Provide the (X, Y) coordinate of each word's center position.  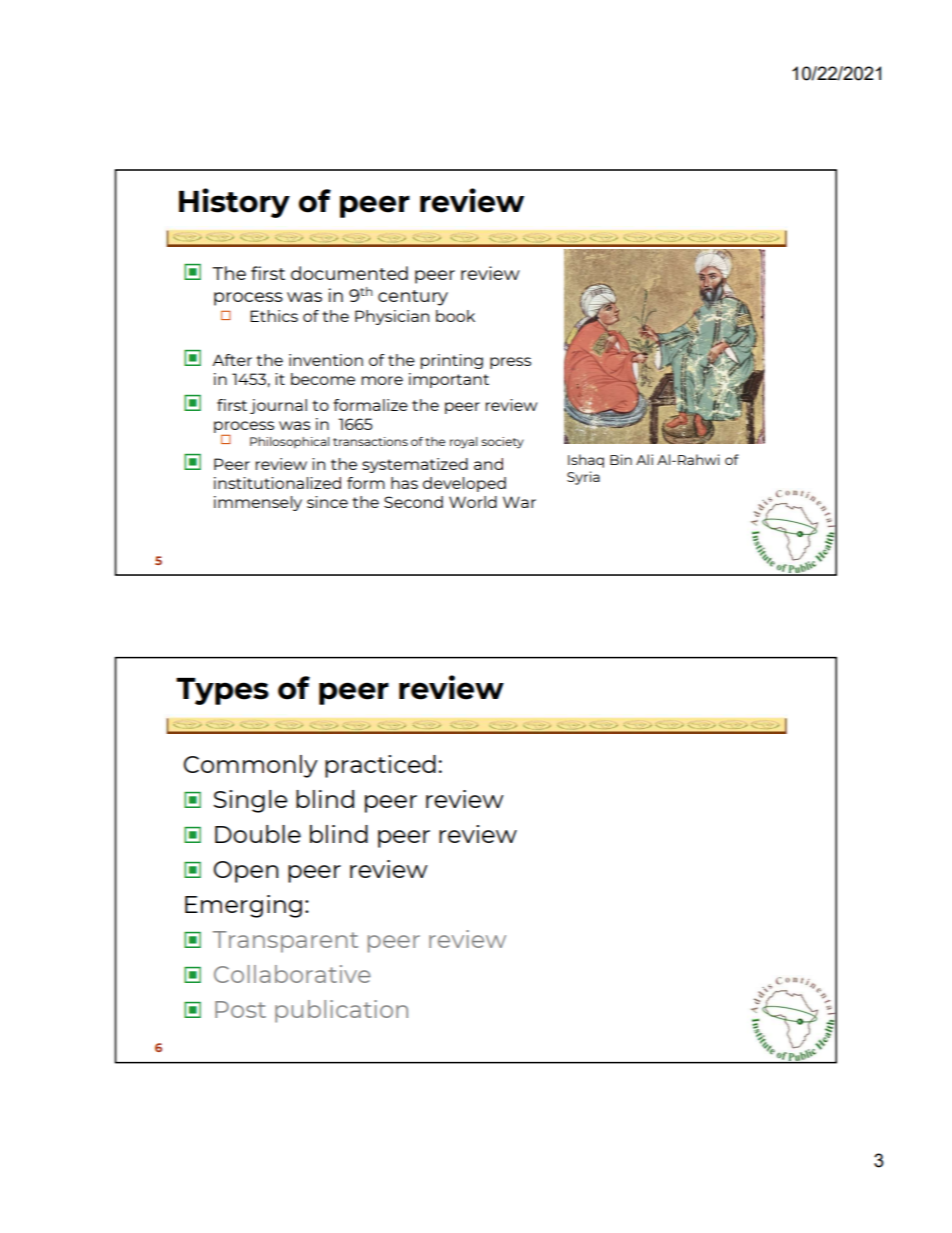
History (234, 203)
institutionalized (277, 483)
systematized (415, 465)
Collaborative (292, 974)
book (455, 316)
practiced (380, 766)
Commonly (251, 766)
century (413, 298)
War (519, 502)
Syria (583, 478)
